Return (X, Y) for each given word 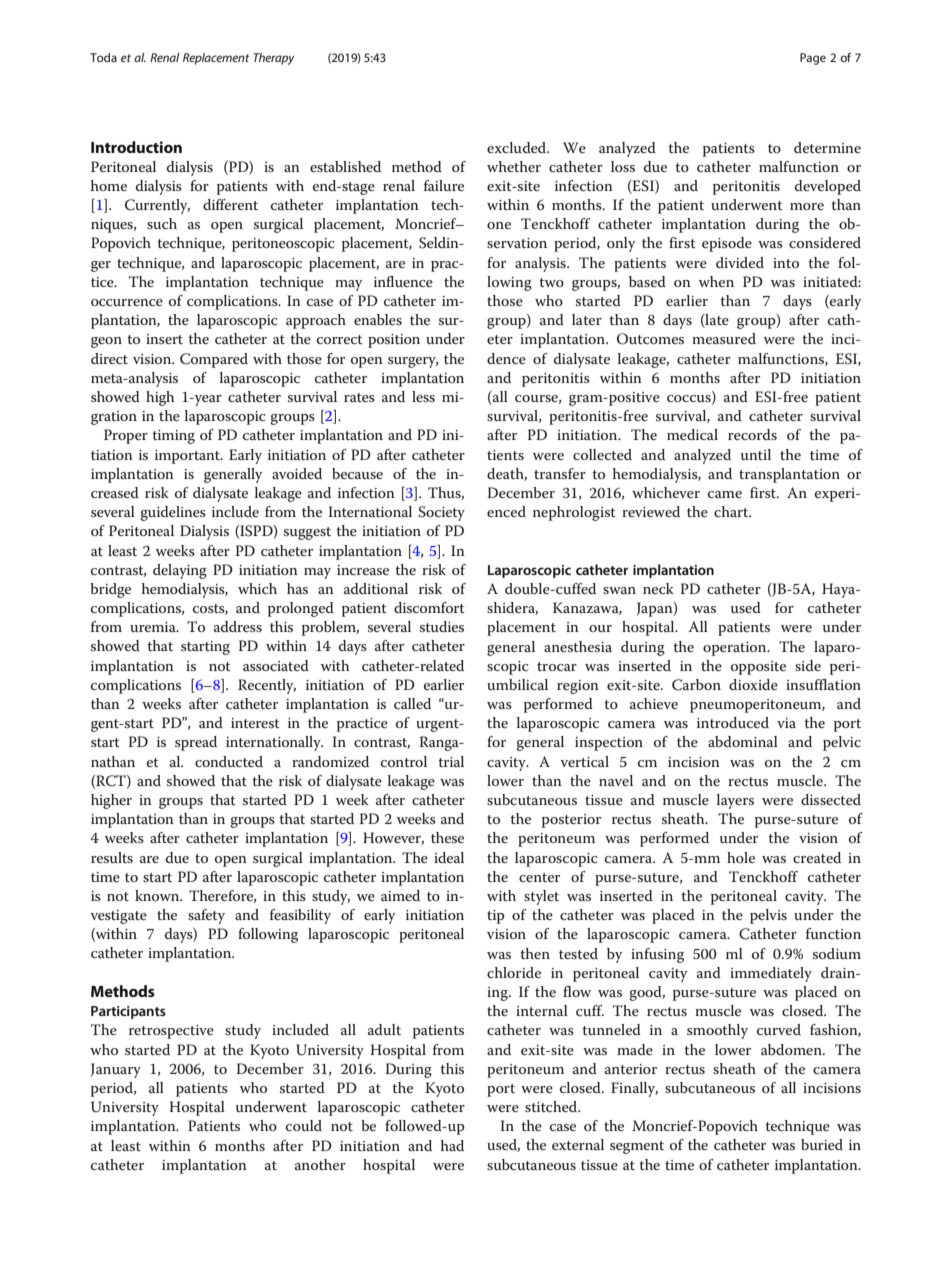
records (752, 434)
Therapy (273, 59)
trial (451, 761)
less (423, 396)
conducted (229, 761)
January (116, 1070)
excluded (518, 147)
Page (813, 59)
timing (173, 437)
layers (735, 801)
